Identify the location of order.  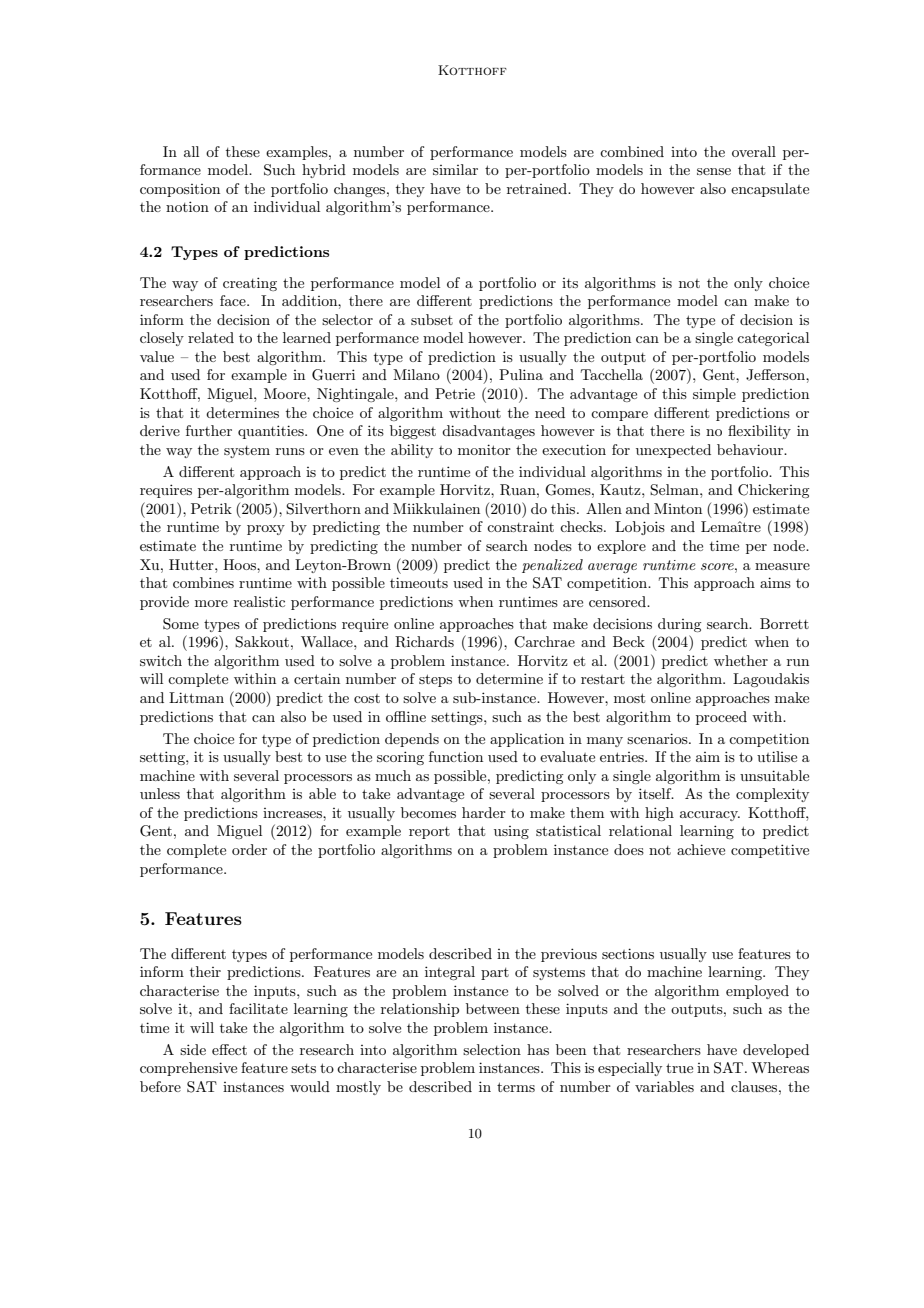
(249, 849).
